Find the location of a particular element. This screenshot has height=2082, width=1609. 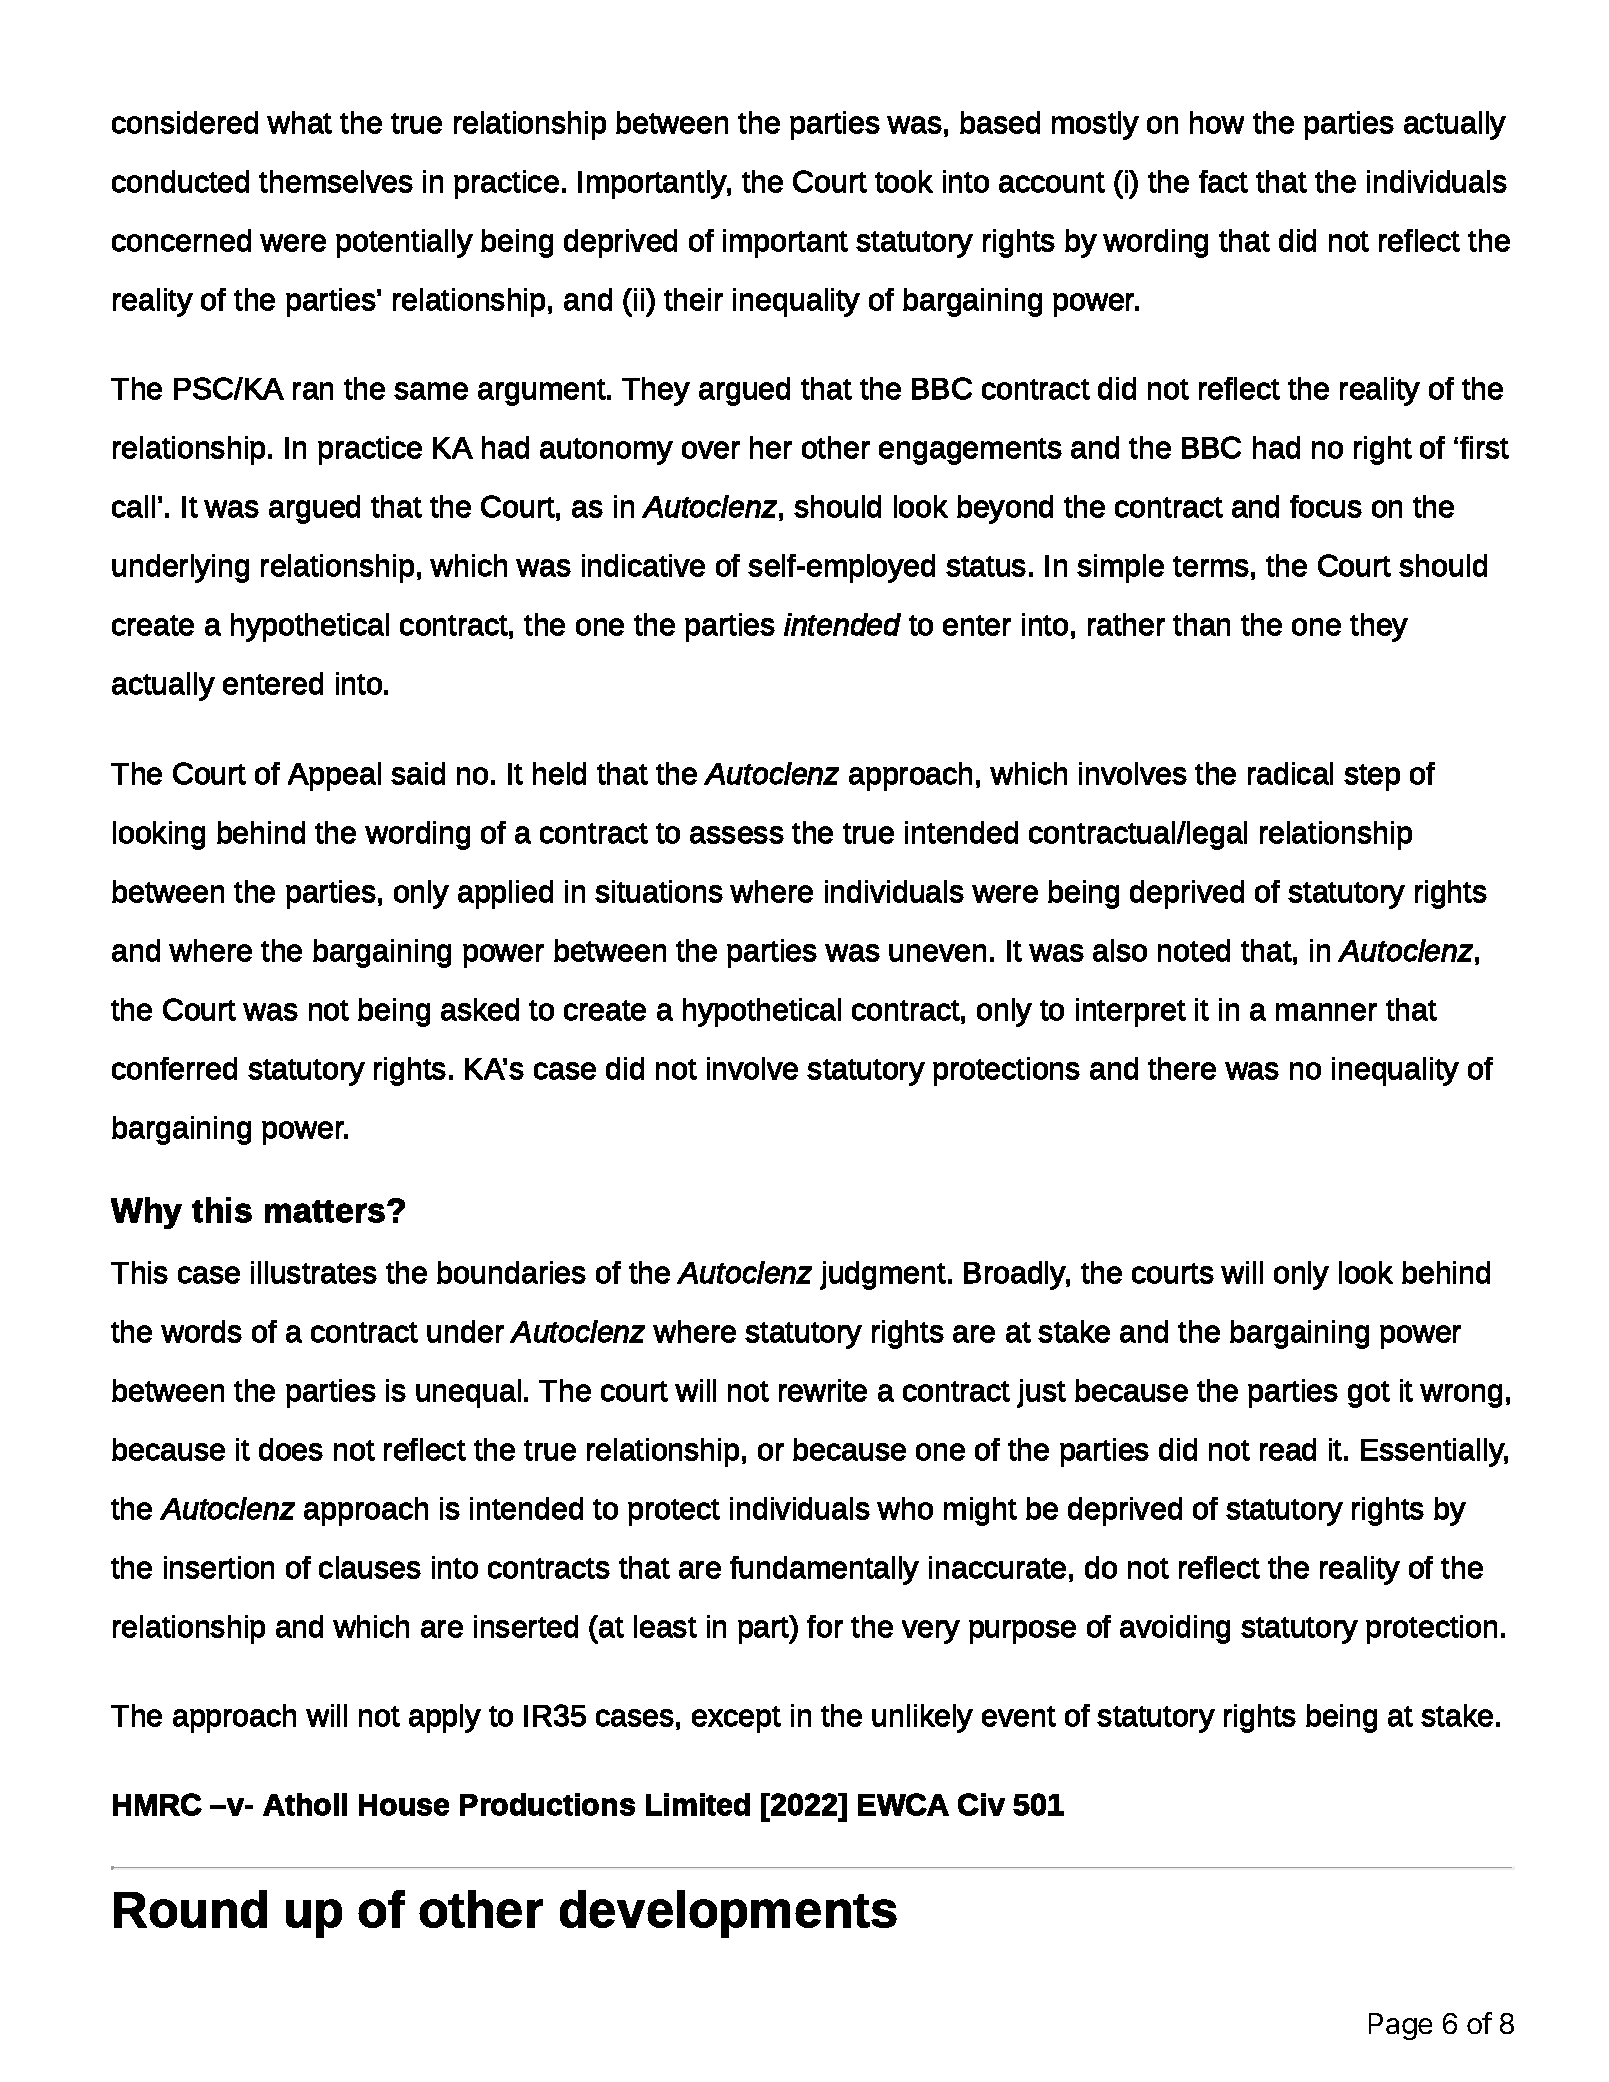

themselves is located at coordinates (336, 181).
